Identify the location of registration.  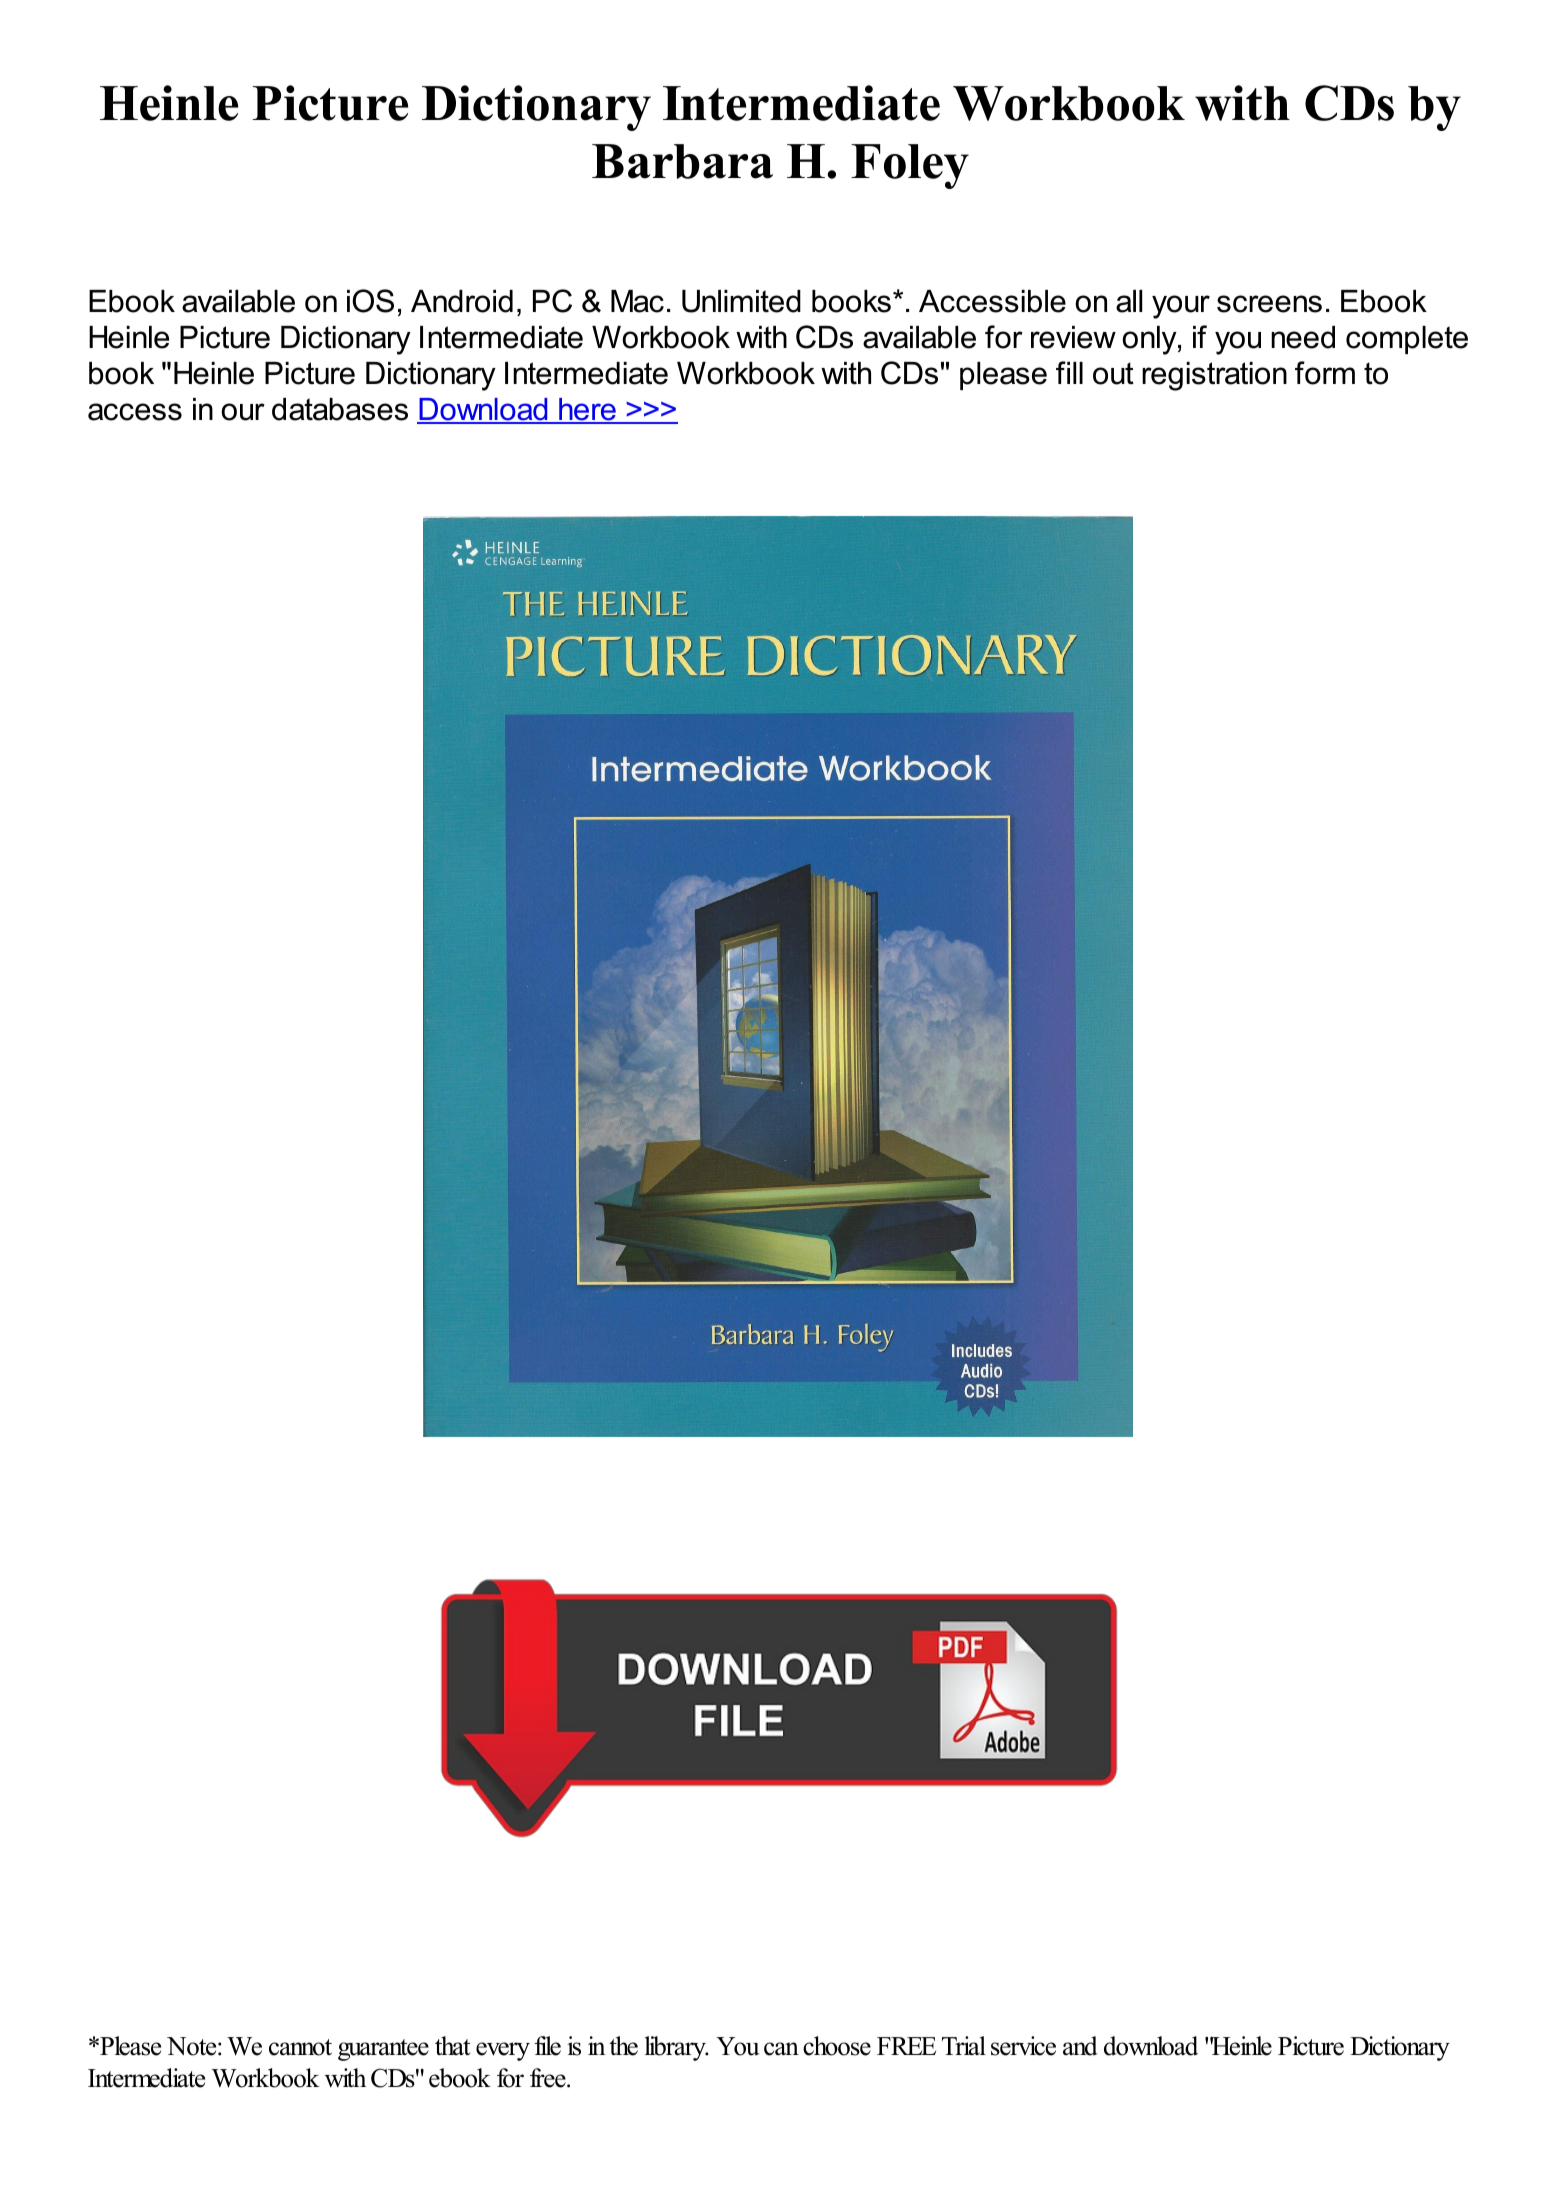
(1214, 376).
